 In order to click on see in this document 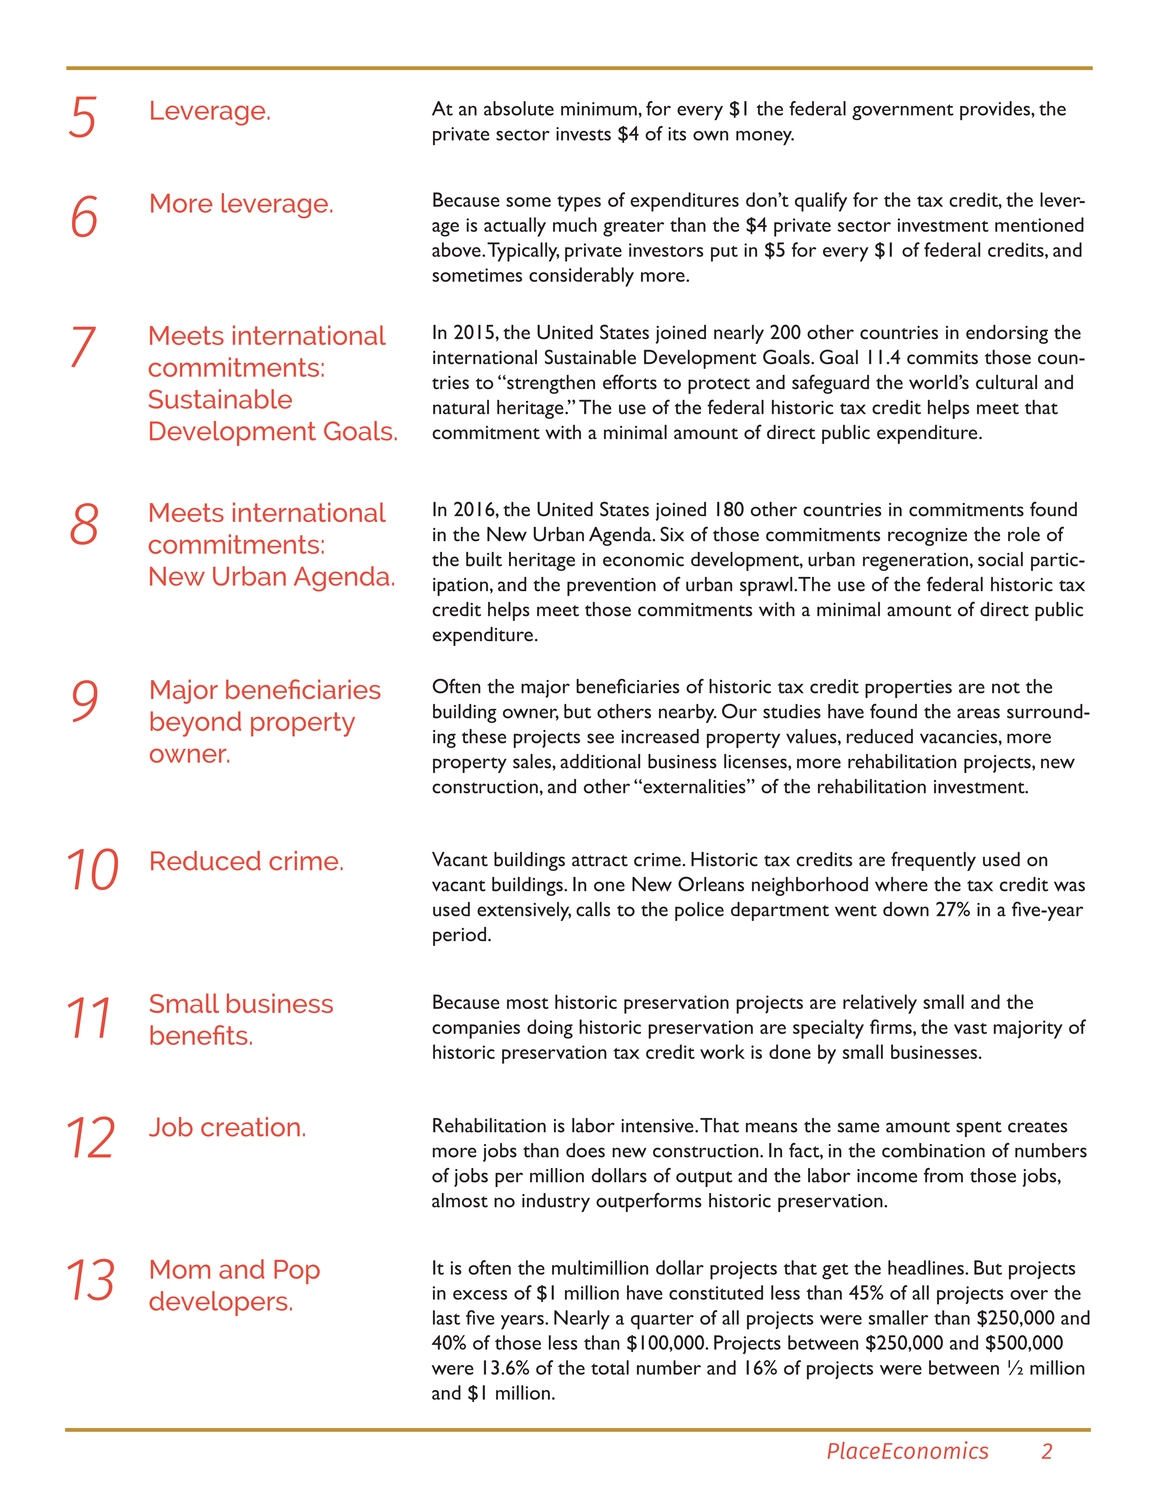, I will do `click(600, 738)`.
